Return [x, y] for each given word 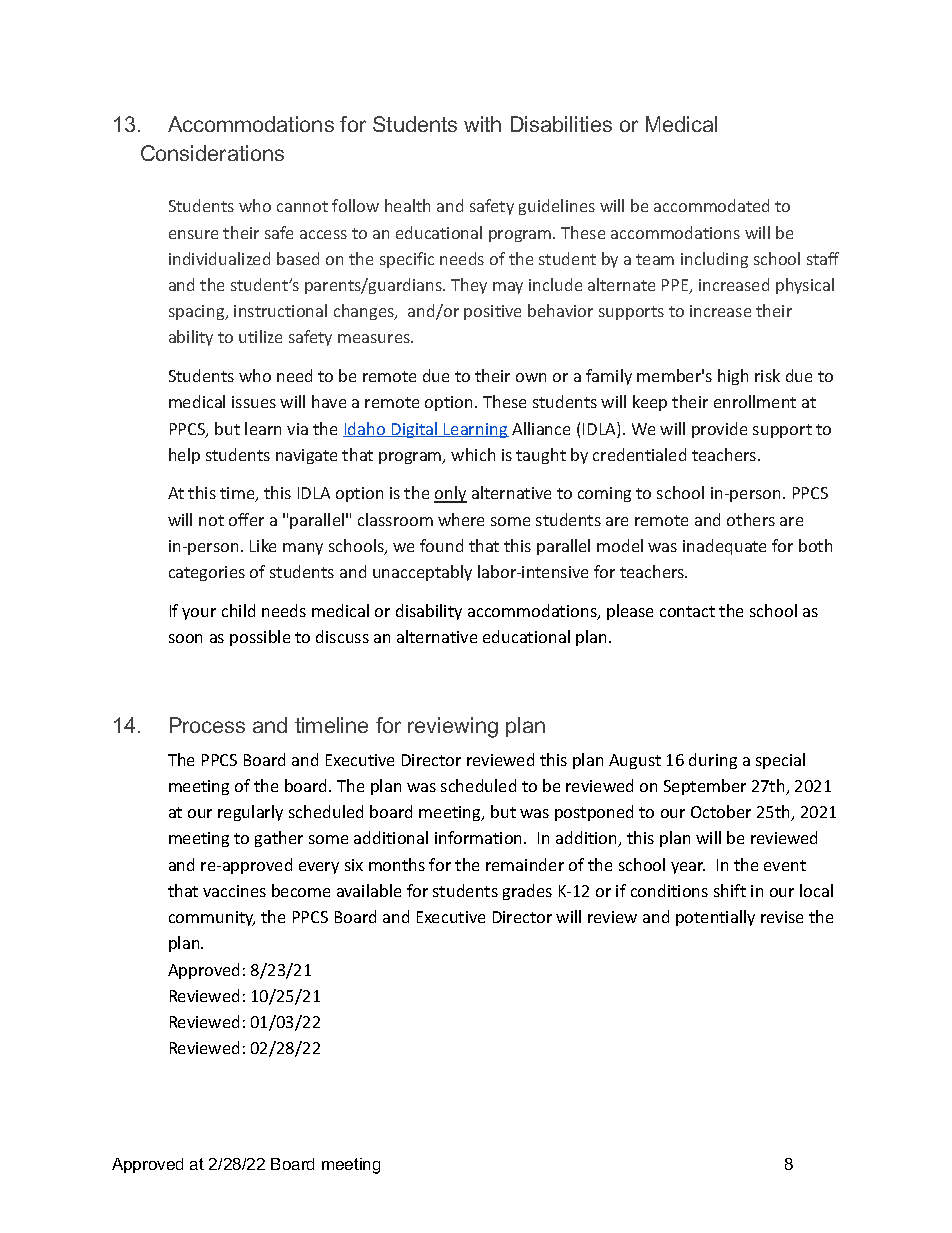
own [531, 377]
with [482, 124]
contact [687, 611]
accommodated [711, 205]
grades [527, 892]
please [630, 612]
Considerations [212, 153]
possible [260, 638]
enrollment [755, 401]
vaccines [234, 891]
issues [254, 402]
